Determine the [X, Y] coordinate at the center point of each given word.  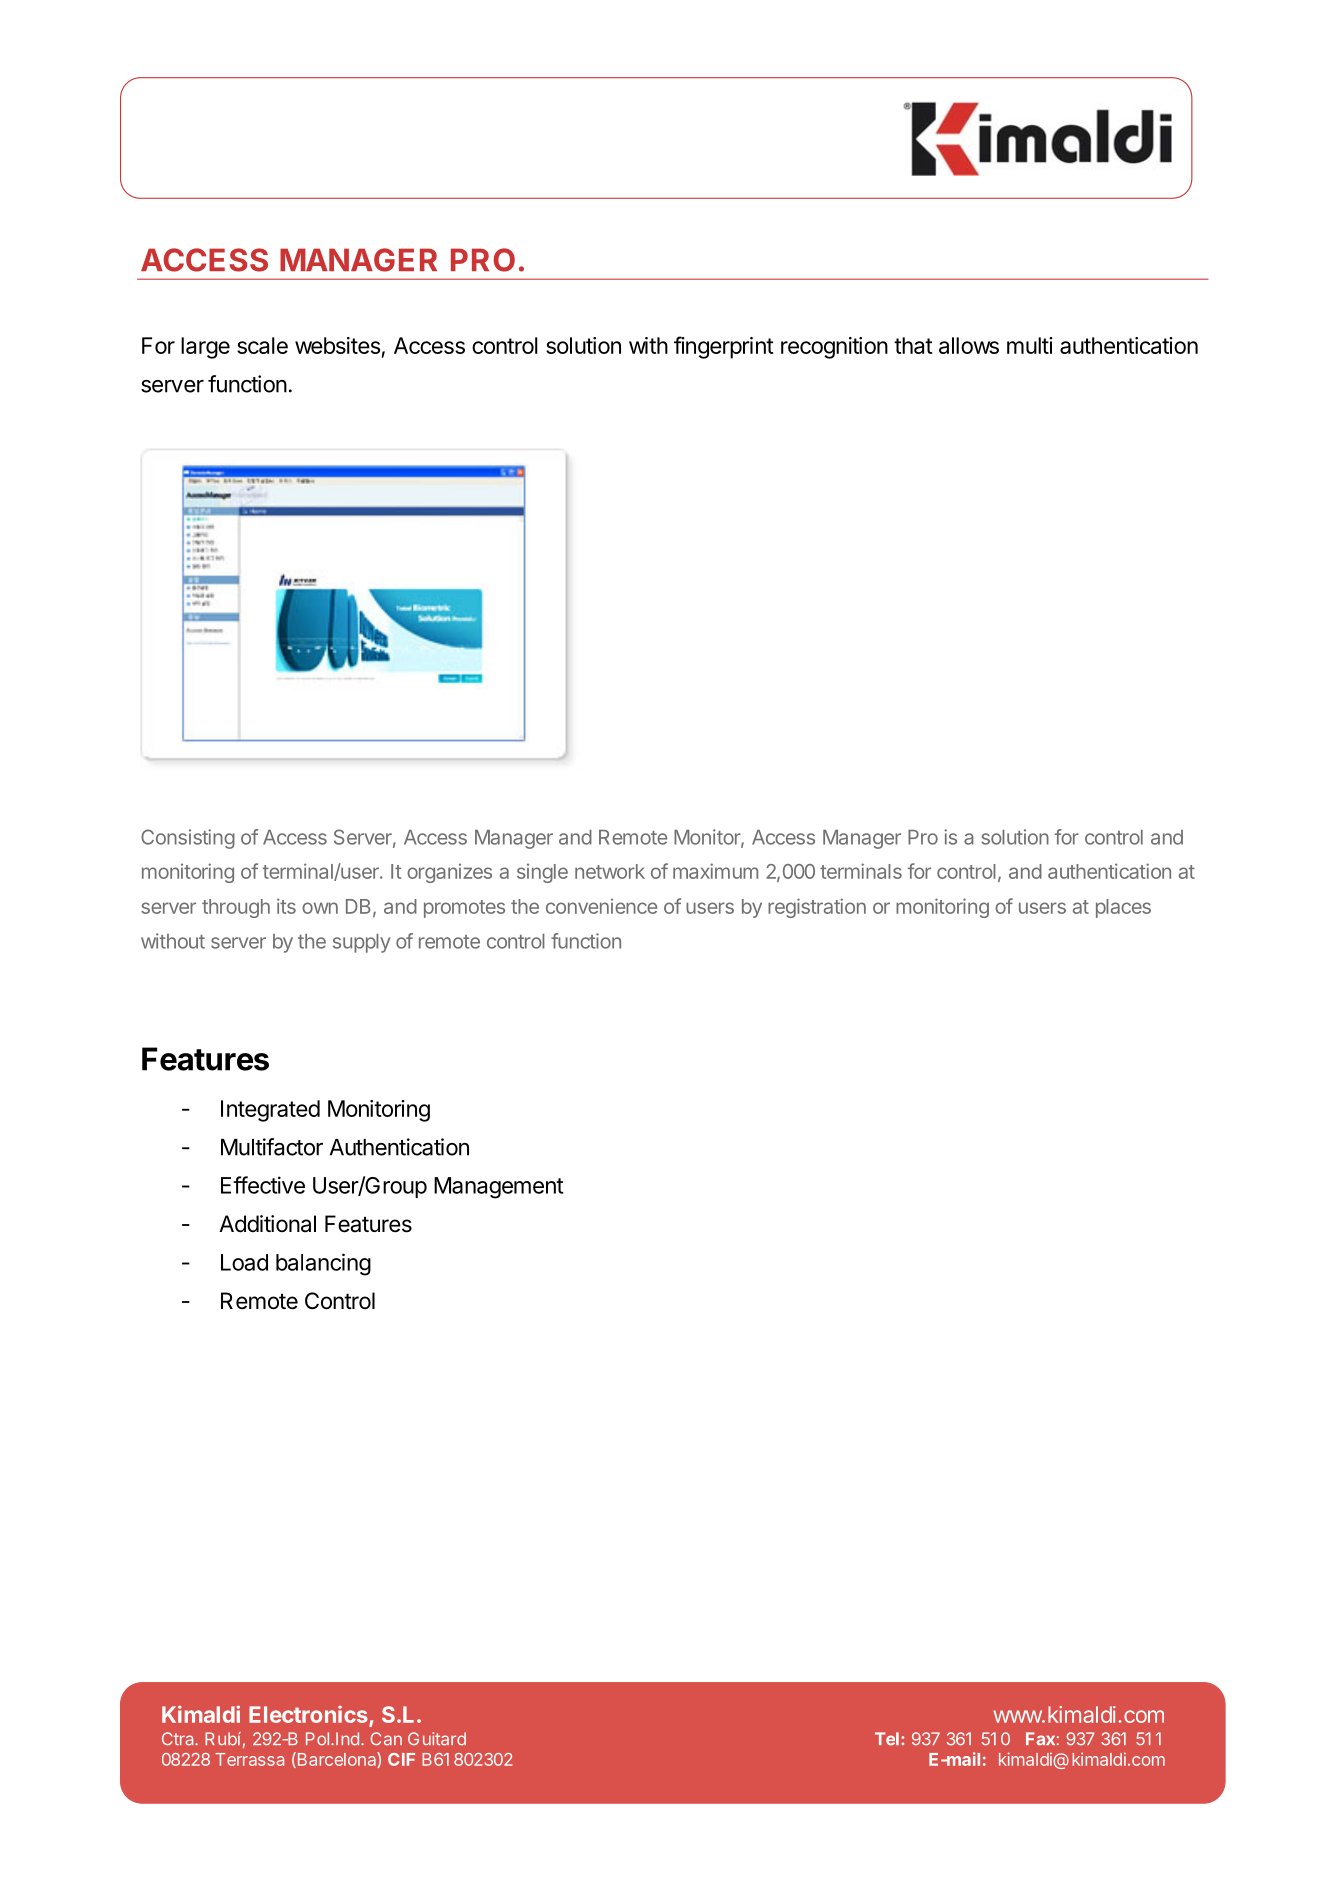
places [1123, 908]
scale [262, 345]
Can [386, 1739]
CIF [401, 1759]
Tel [887, 1739]
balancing [323, 1264]
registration [817, 908]
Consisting [188, 839]
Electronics [309, 1716]
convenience [601, 906]
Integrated [270, 1111]
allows [969, 345]
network [610, 871]
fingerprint [724, 347]
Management [498, 1188]
